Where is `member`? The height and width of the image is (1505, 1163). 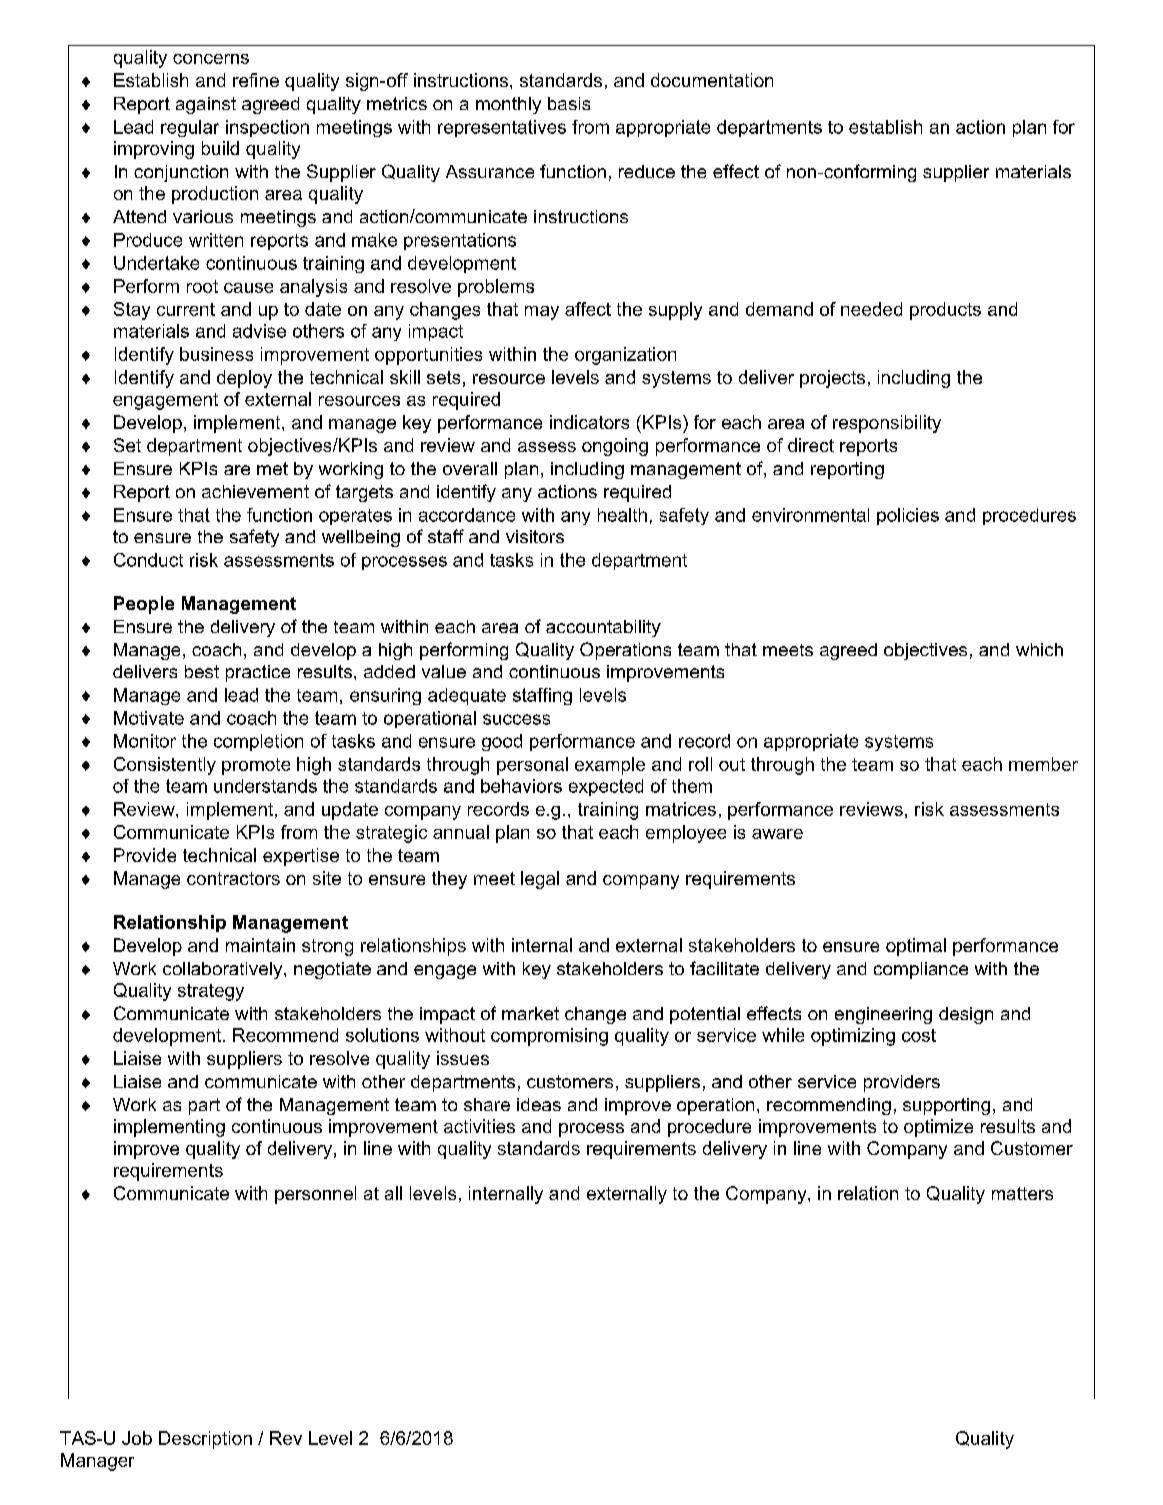 member is located at coordinates (1043, 764).
